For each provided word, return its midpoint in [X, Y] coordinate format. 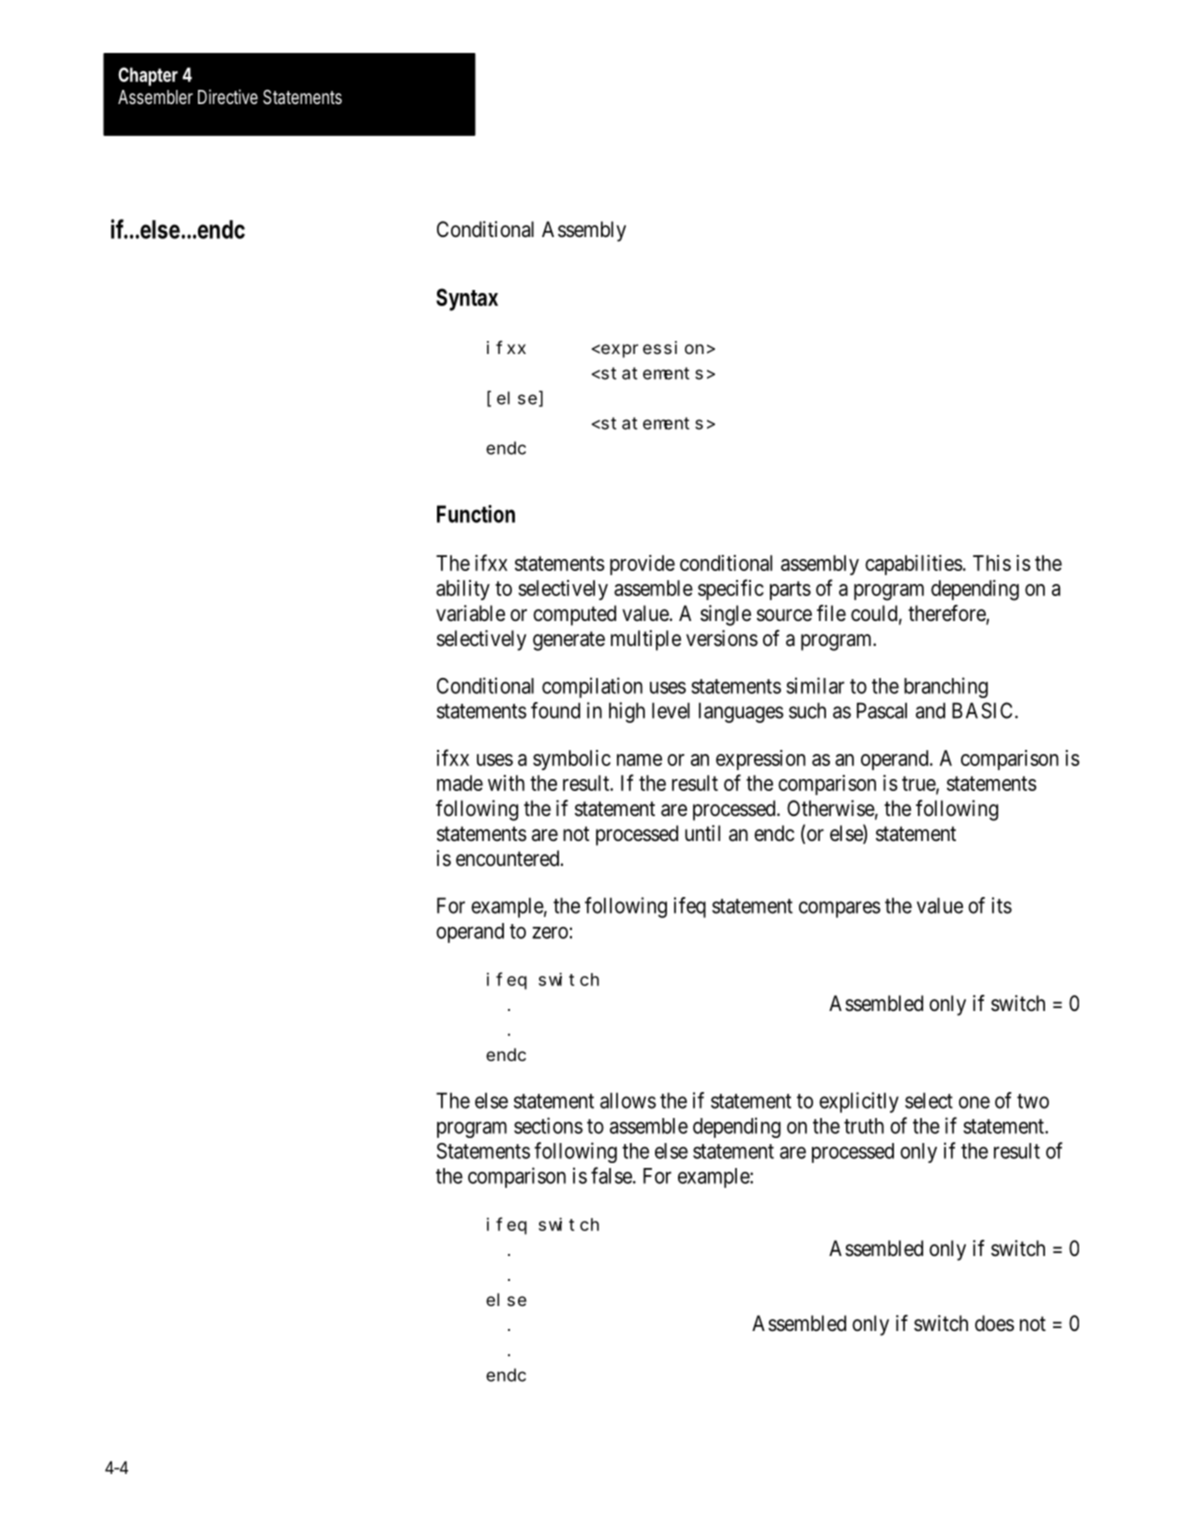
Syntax [467, 299]
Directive [228, 96]
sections [548, 1125]
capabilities [914, 565]
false [611, 1175]
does [994, 1323]
